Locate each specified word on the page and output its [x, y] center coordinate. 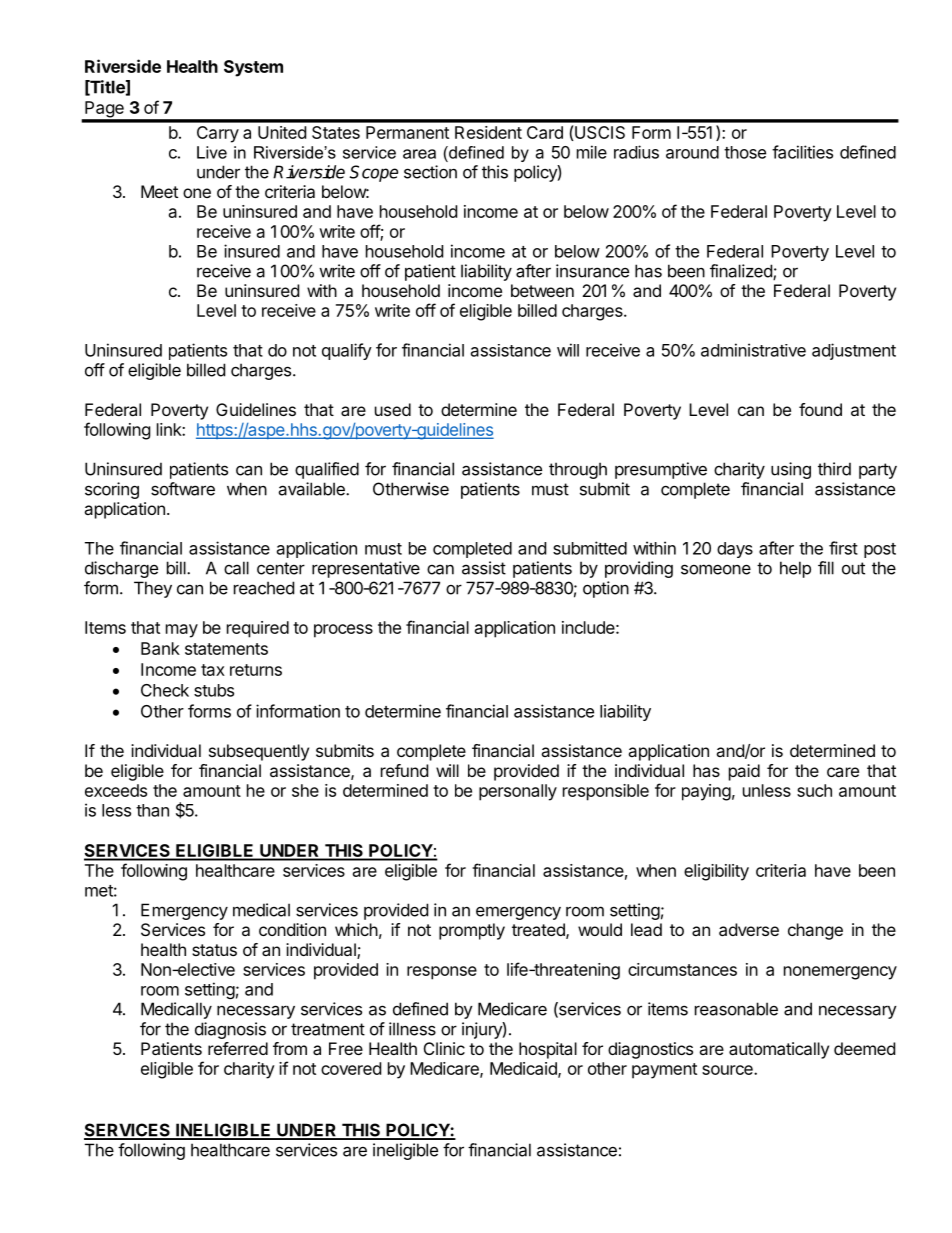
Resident [488, 132]
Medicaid [524, 1069]
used [393, 409]
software [183, 489]
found [820, 409]
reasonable [736, 1009]
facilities [802, 152]
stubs [214, 690]
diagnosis [230, 1030]
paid [744, 772]
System [253, 68]
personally [518, 792]
